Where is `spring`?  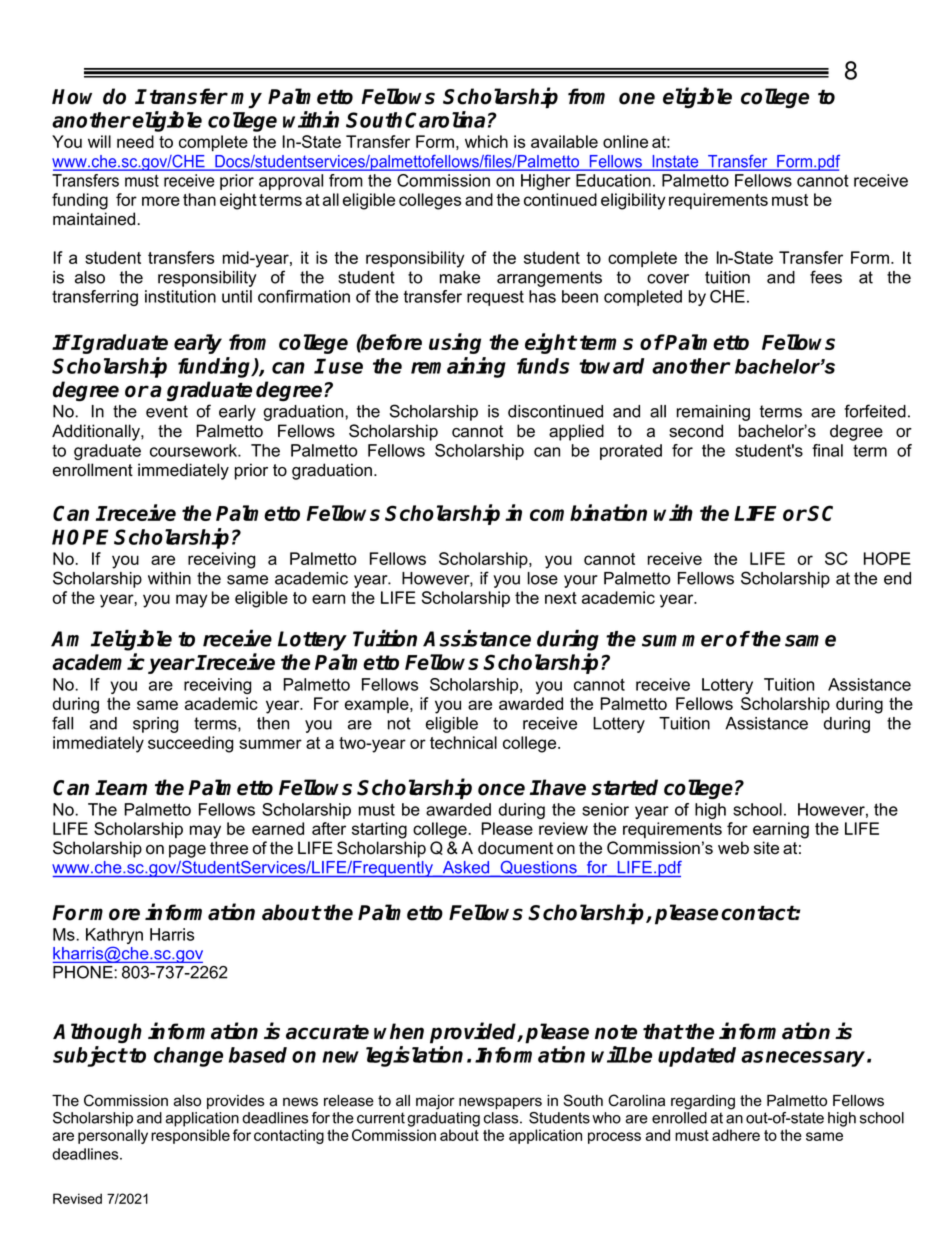
spring is located at coordinates (156, 725).
